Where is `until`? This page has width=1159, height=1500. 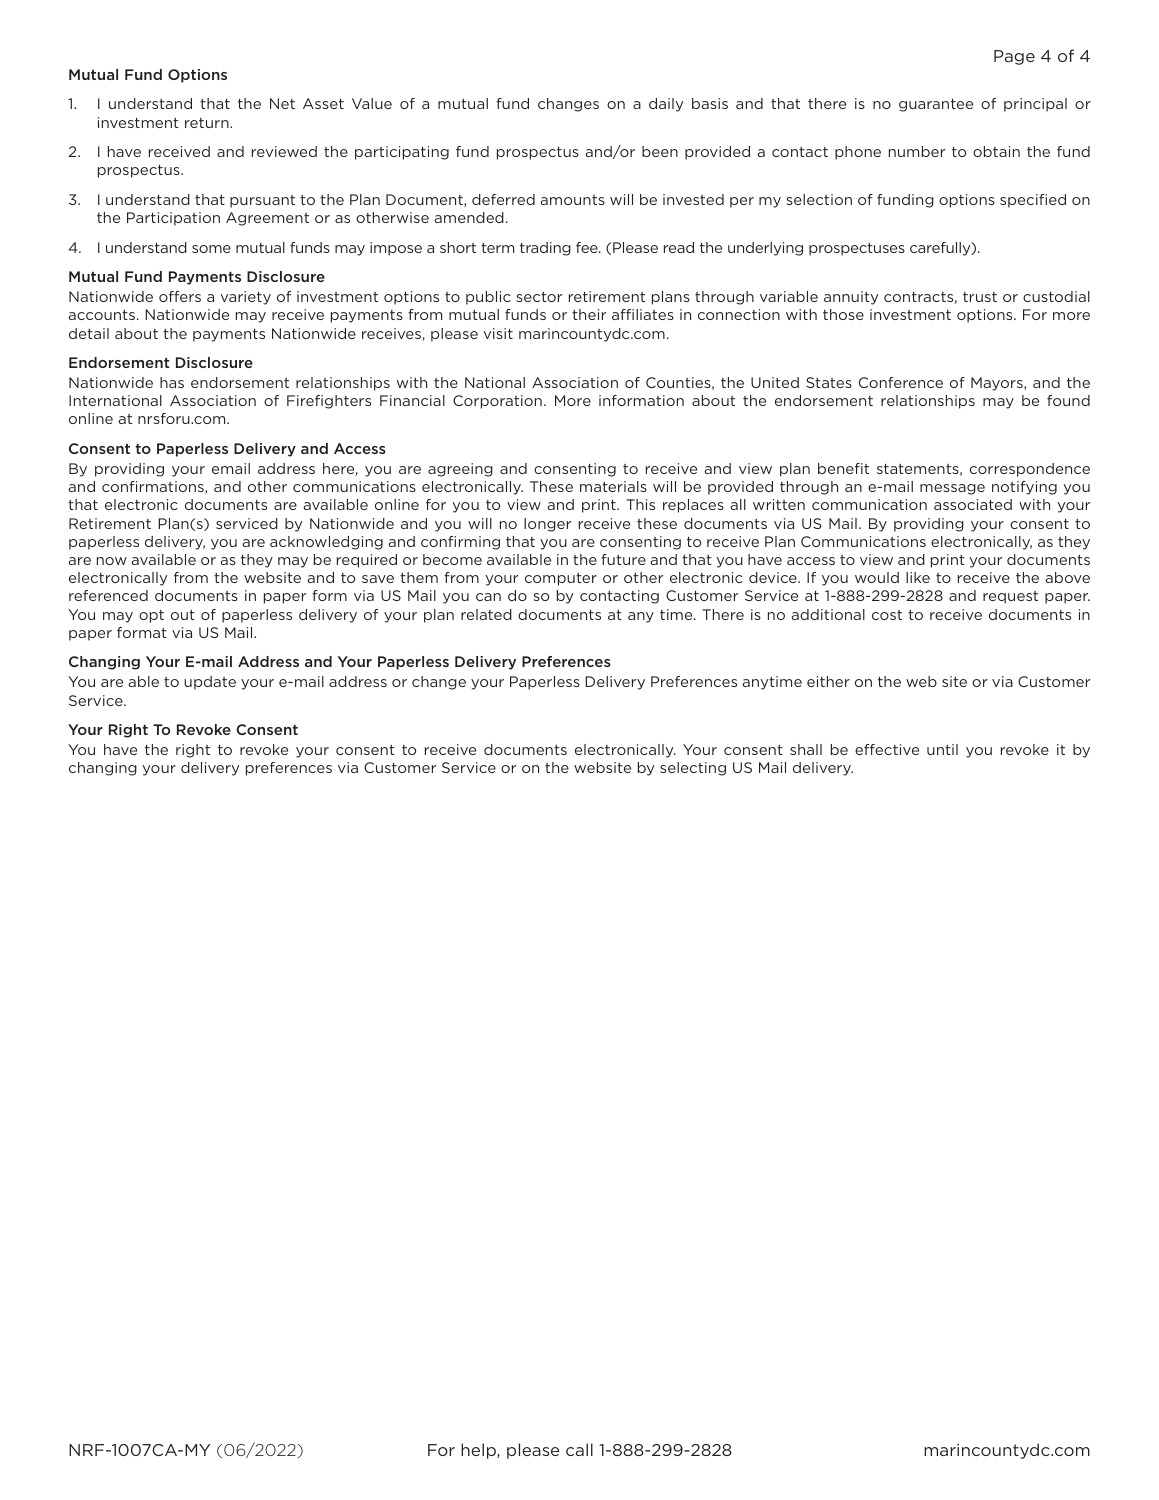 until is located at coordinates (942, 749).
